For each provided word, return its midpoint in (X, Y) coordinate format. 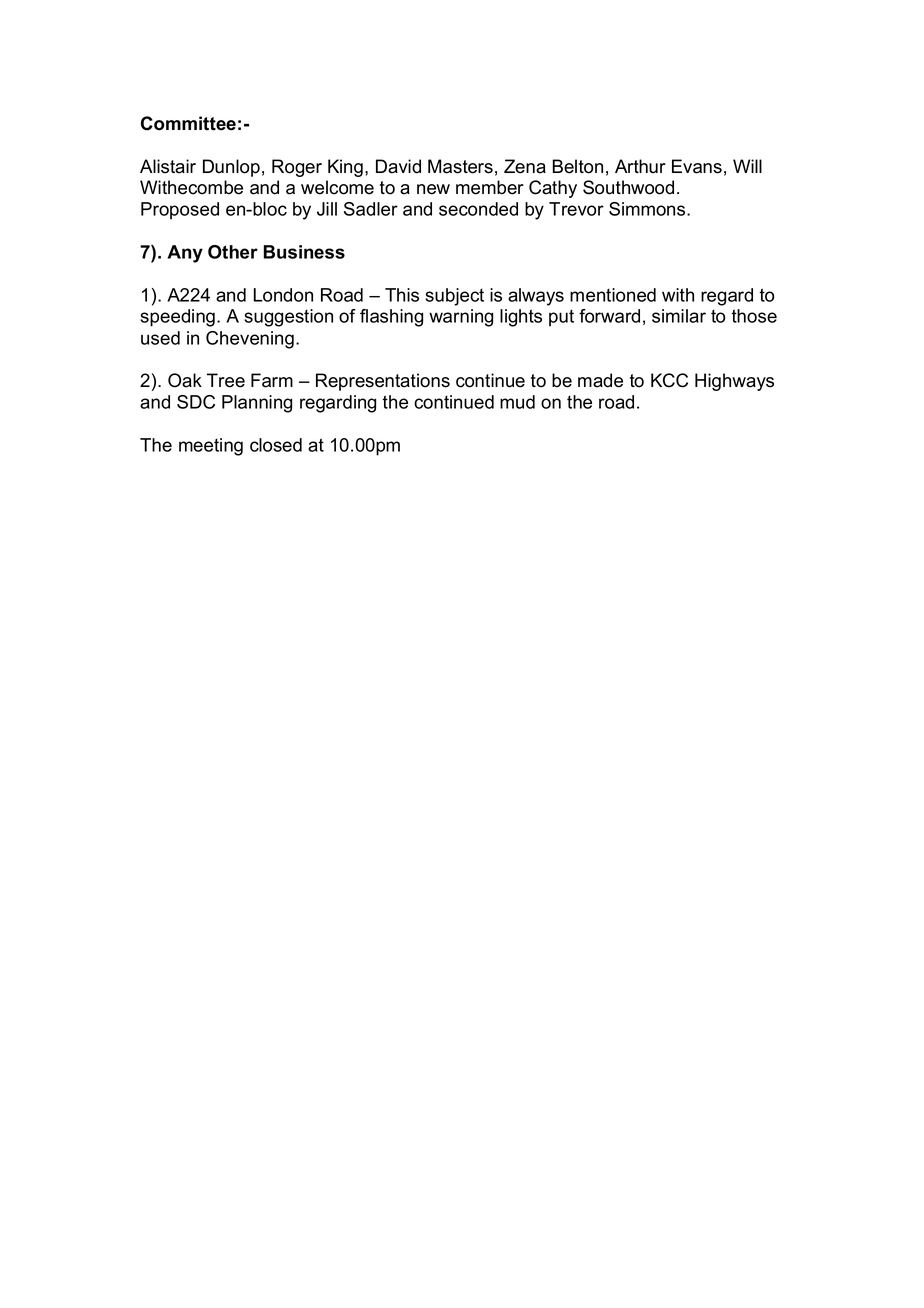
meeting (211, 447)
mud (517, 402)
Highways (734, 382)
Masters (460, 166)
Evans (697, 166)
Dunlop (231, 168)
